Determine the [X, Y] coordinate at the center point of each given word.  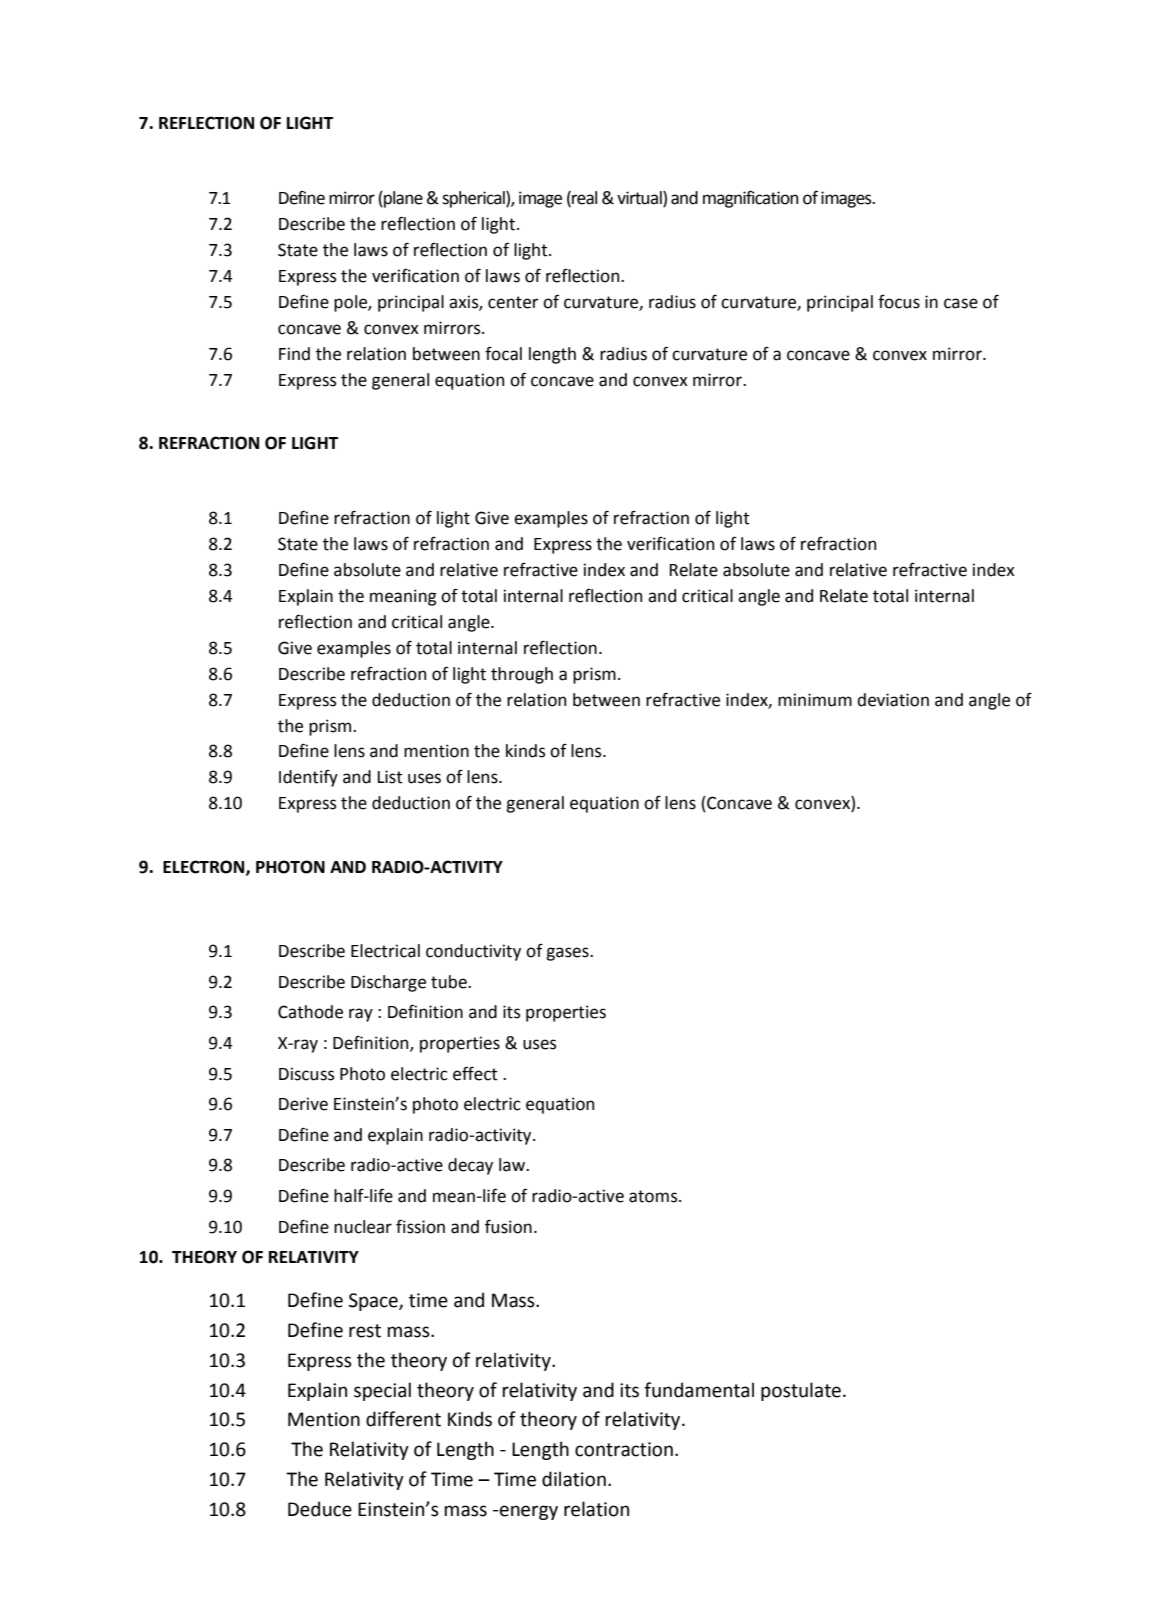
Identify [308, 778]
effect [475, 1073]
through [522, 675]
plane [402, 199]
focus [899, 302]
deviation [893, 700]
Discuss [306, 1074]
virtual [640, 199]
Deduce [320, 1509]
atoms [654, 1196]
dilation [574, 1479]
